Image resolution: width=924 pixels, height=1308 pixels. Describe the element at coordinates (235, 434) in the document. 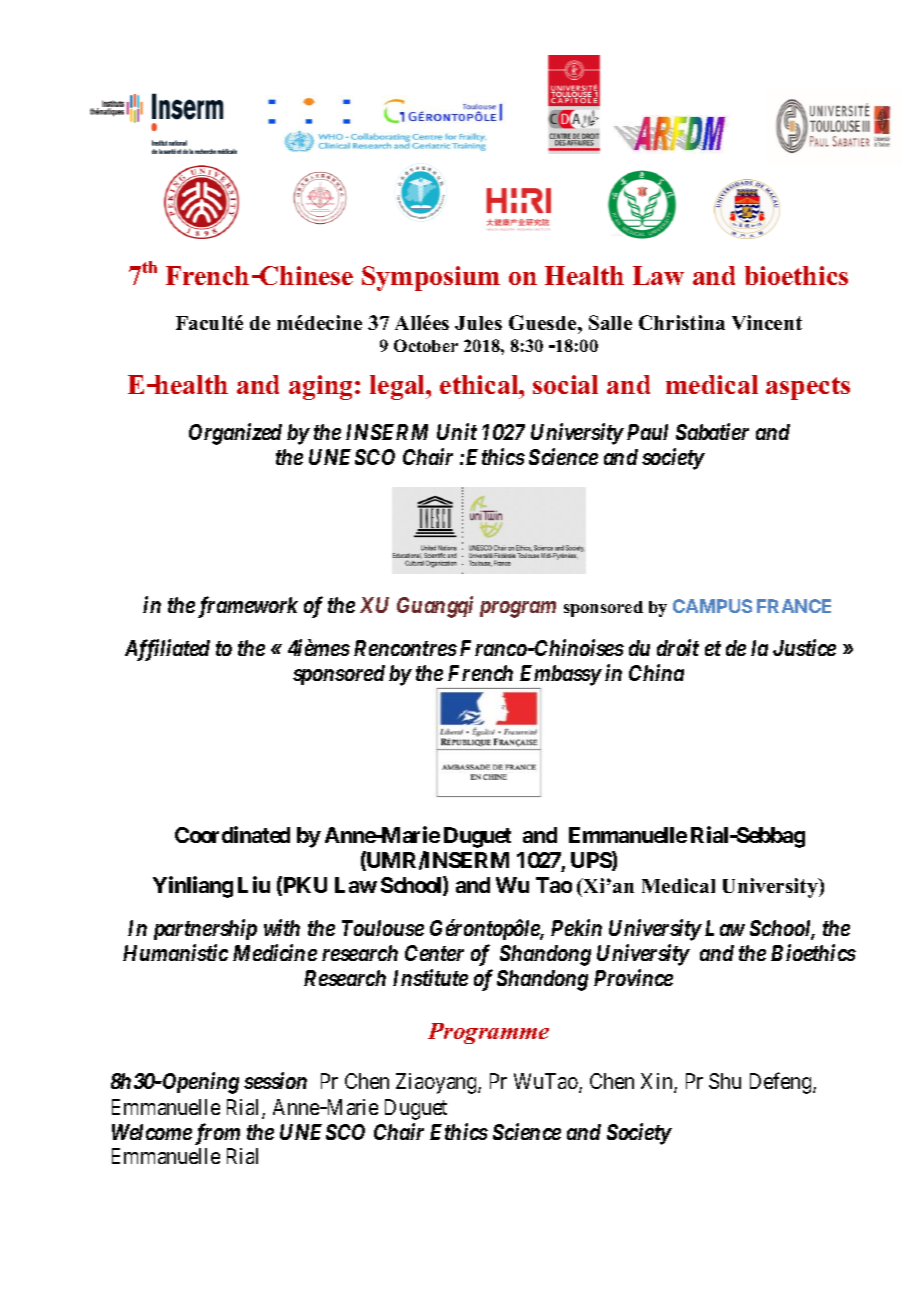

I see `Organized` at that location.
